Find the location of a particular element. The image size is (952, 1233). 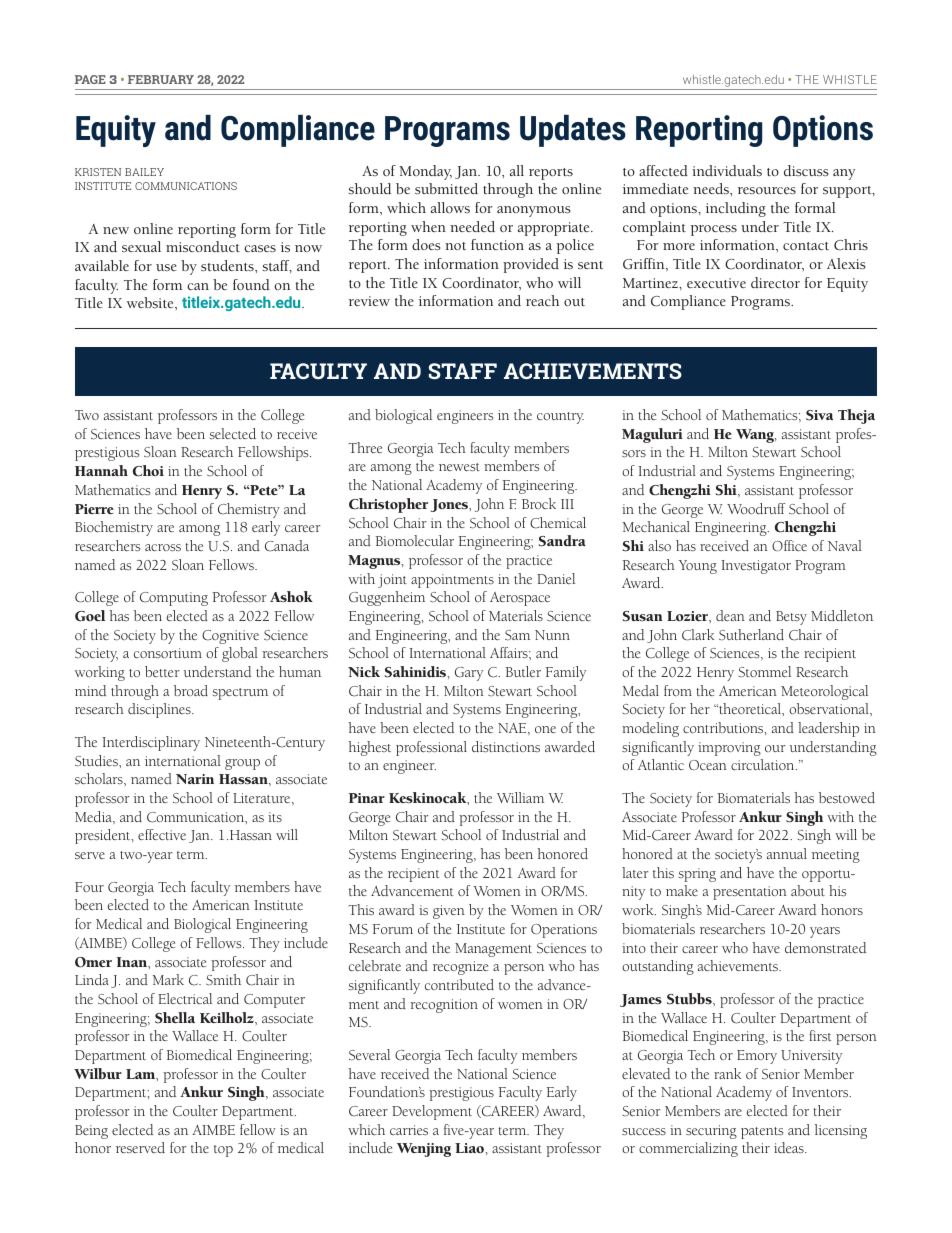

given is located at coordinates (449, 912).
